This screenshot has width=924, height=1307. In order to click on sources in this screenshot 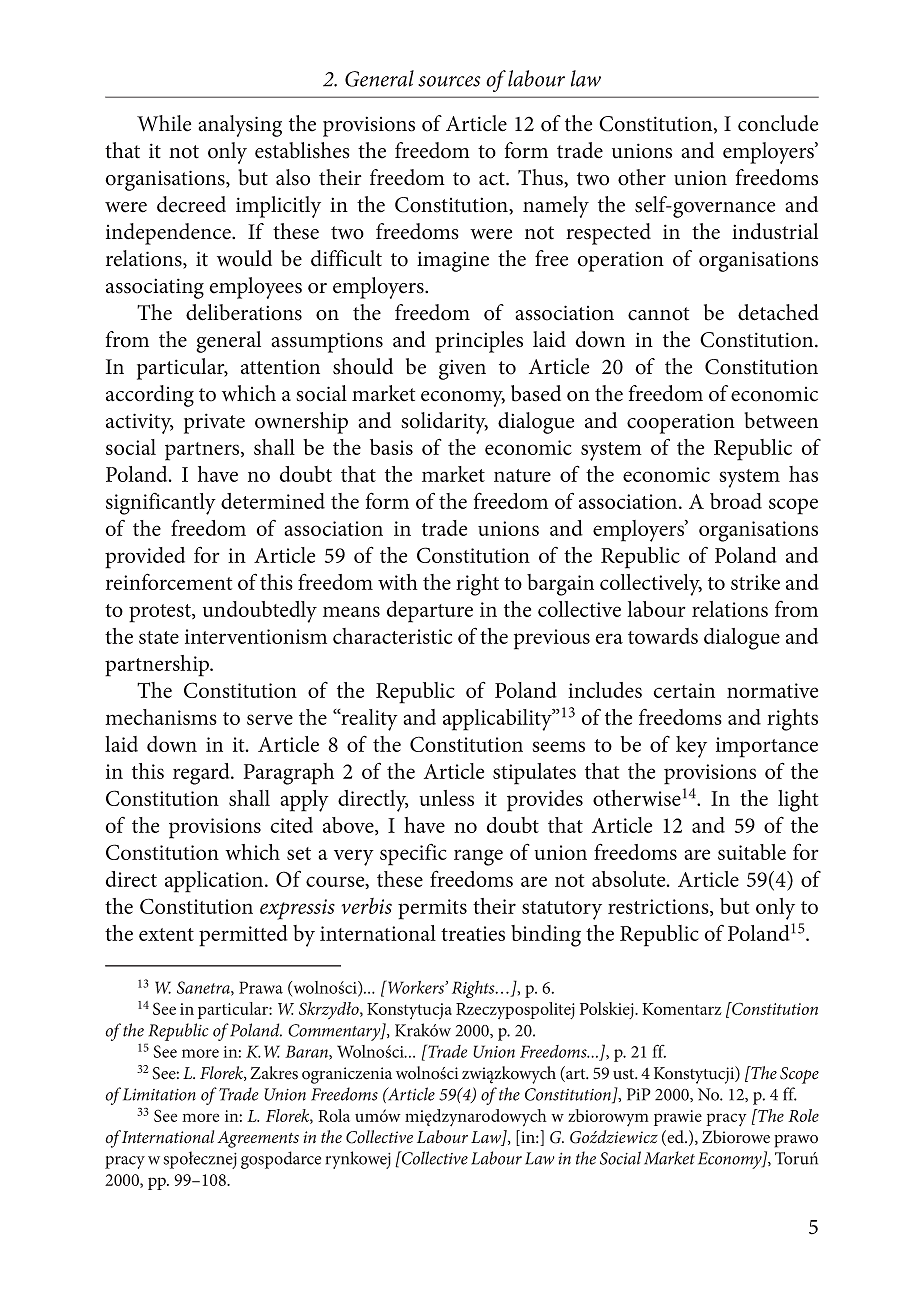, I will do `click(449, 81)`.
